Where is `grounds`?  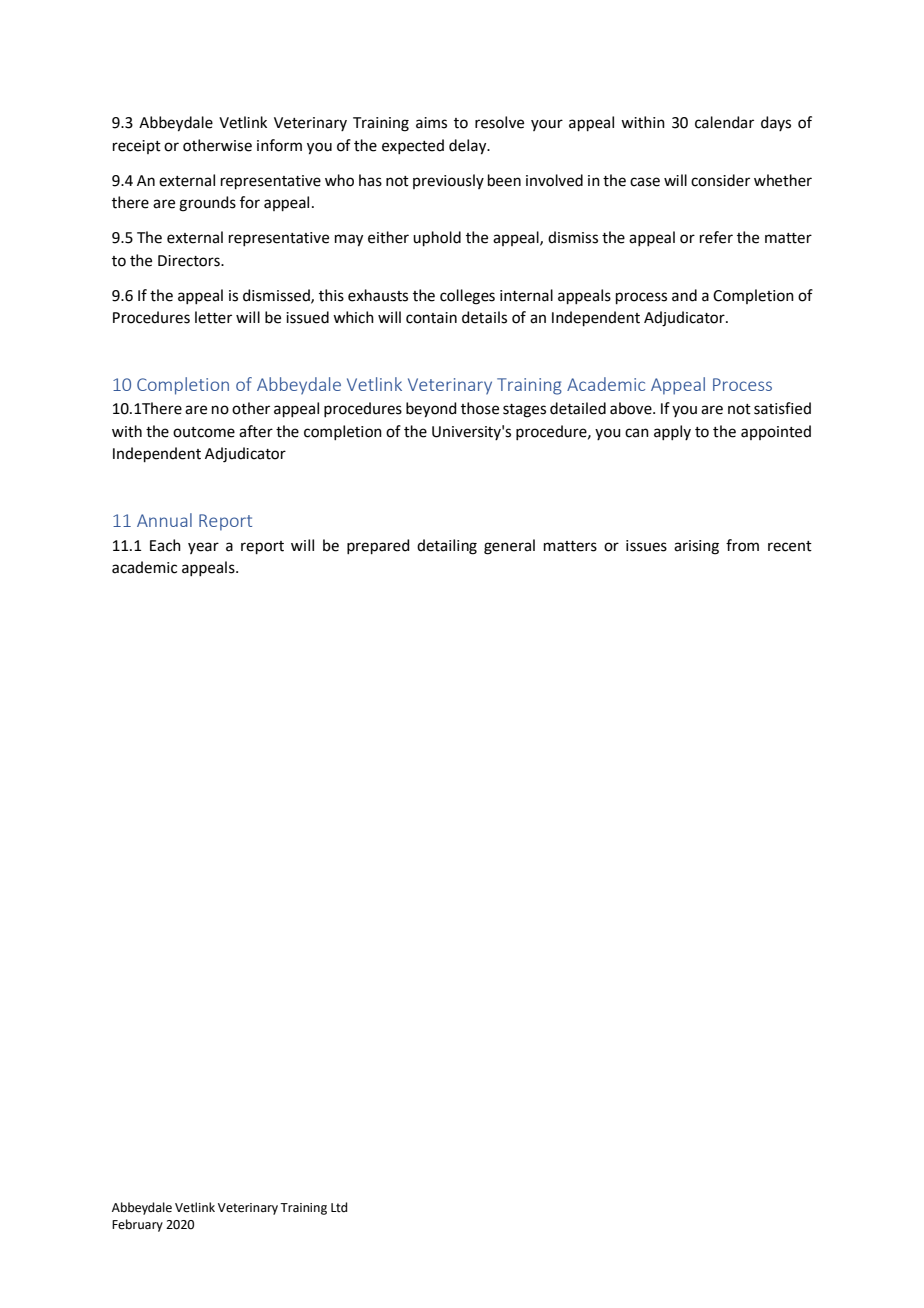
grounds is located at coordinates (207, 204).
